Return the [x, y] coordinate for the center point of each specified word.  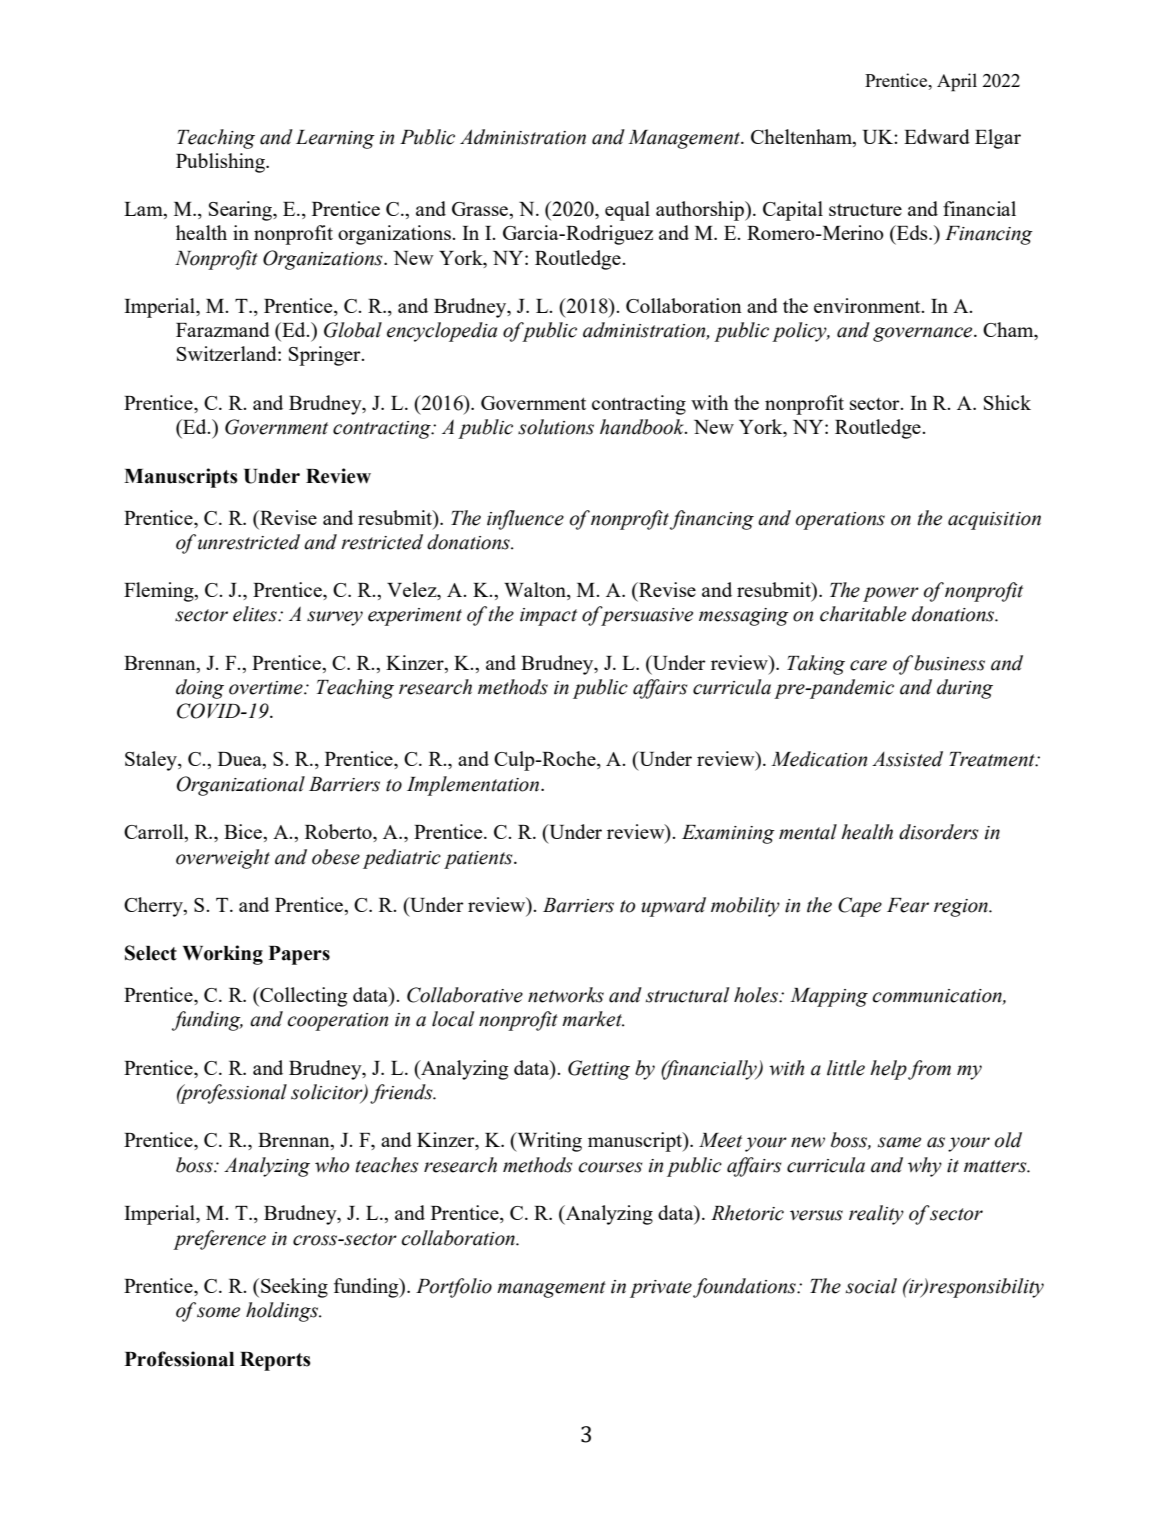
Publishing [221, 163]
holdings [283, 1312]
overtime [267, 688]
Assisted [907, 759]
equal [627, 211]
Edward [937, 136]
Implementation [474, 786]
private [662, 1289]
